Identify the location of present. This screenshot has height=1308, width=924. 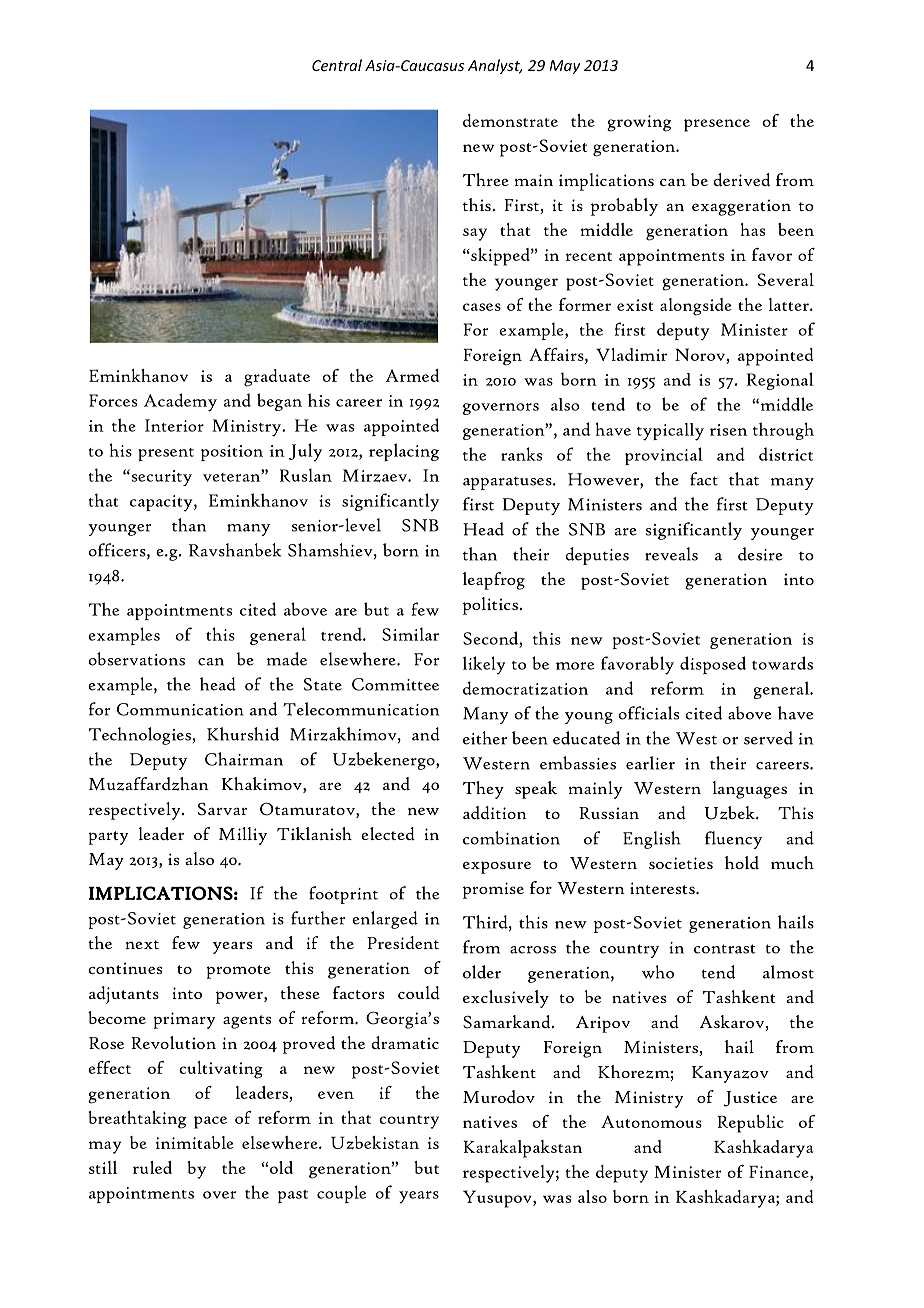
(166, 454).
